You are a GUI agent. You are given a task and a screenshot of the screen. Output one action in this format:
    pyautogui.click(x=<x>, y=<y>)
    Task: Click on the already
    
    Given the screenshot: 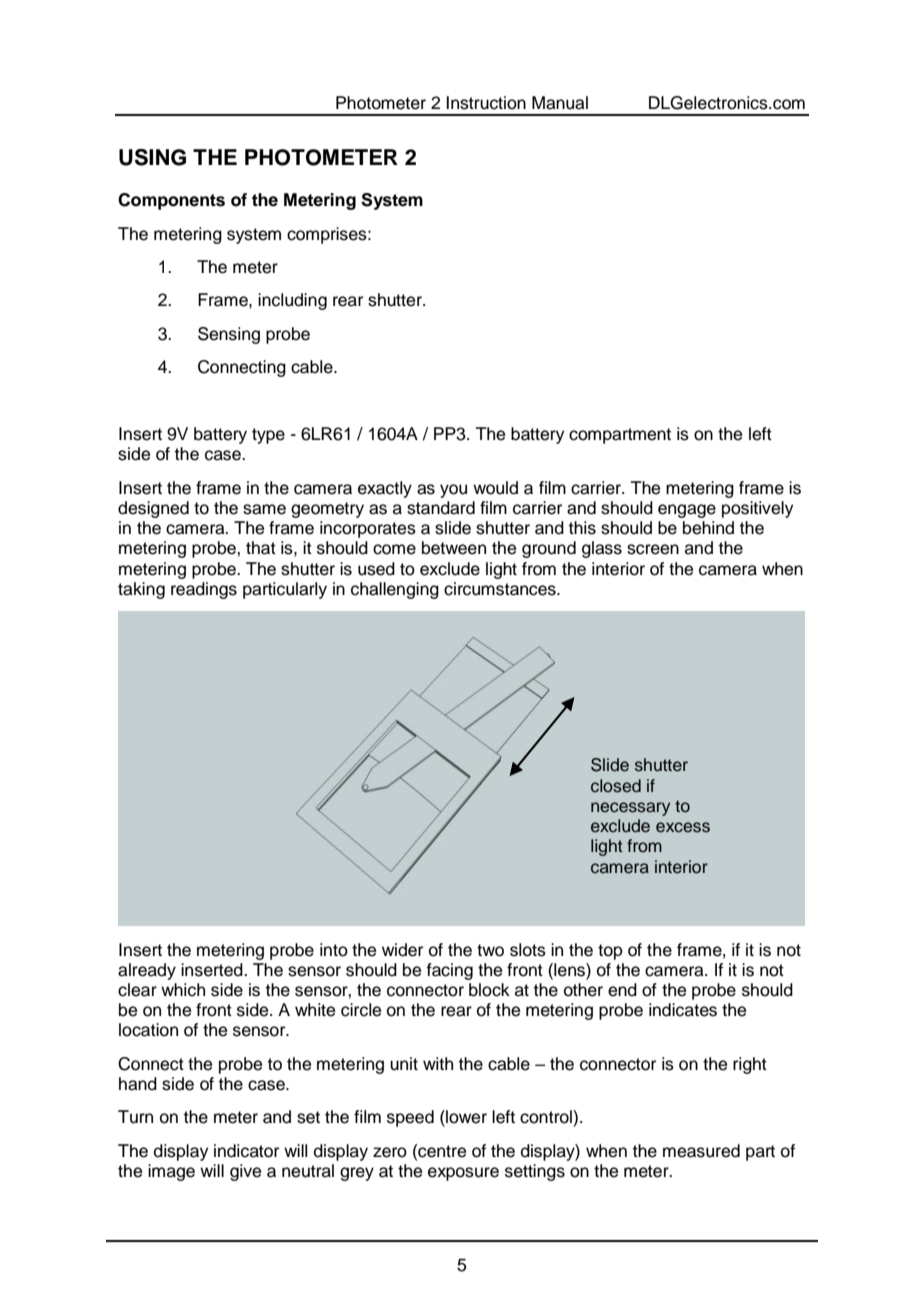 What is the action you would take?
    pyautogui.click(x=147, y=971)
